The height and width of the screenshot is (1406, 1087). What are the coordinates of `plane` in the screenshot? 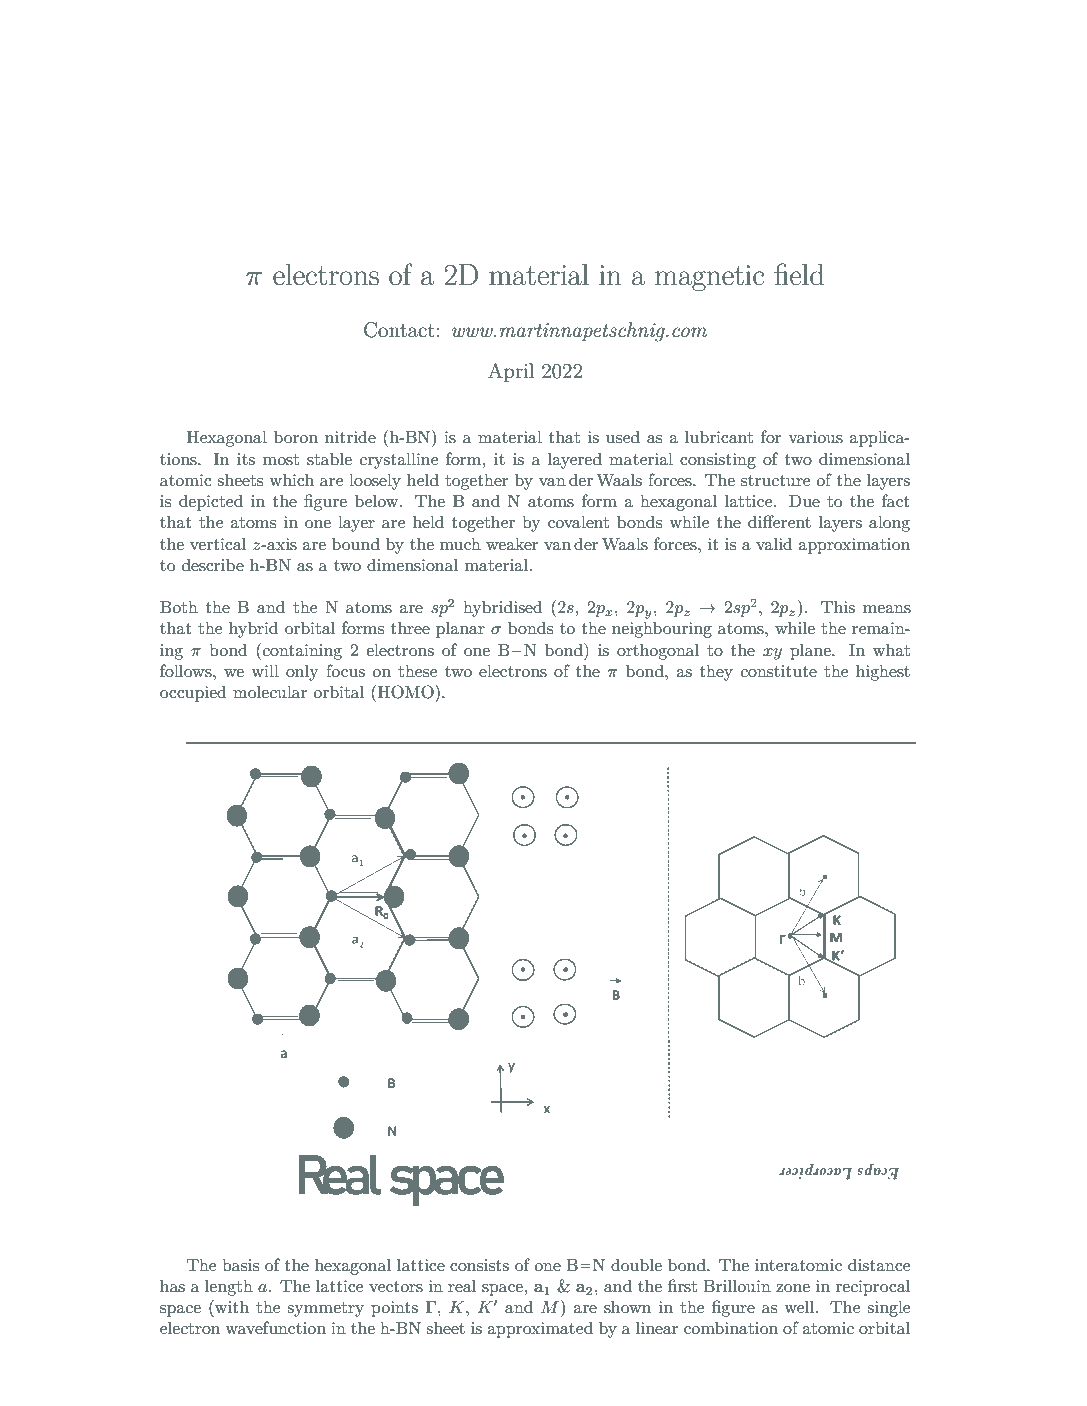 It's located at (811, 651).
